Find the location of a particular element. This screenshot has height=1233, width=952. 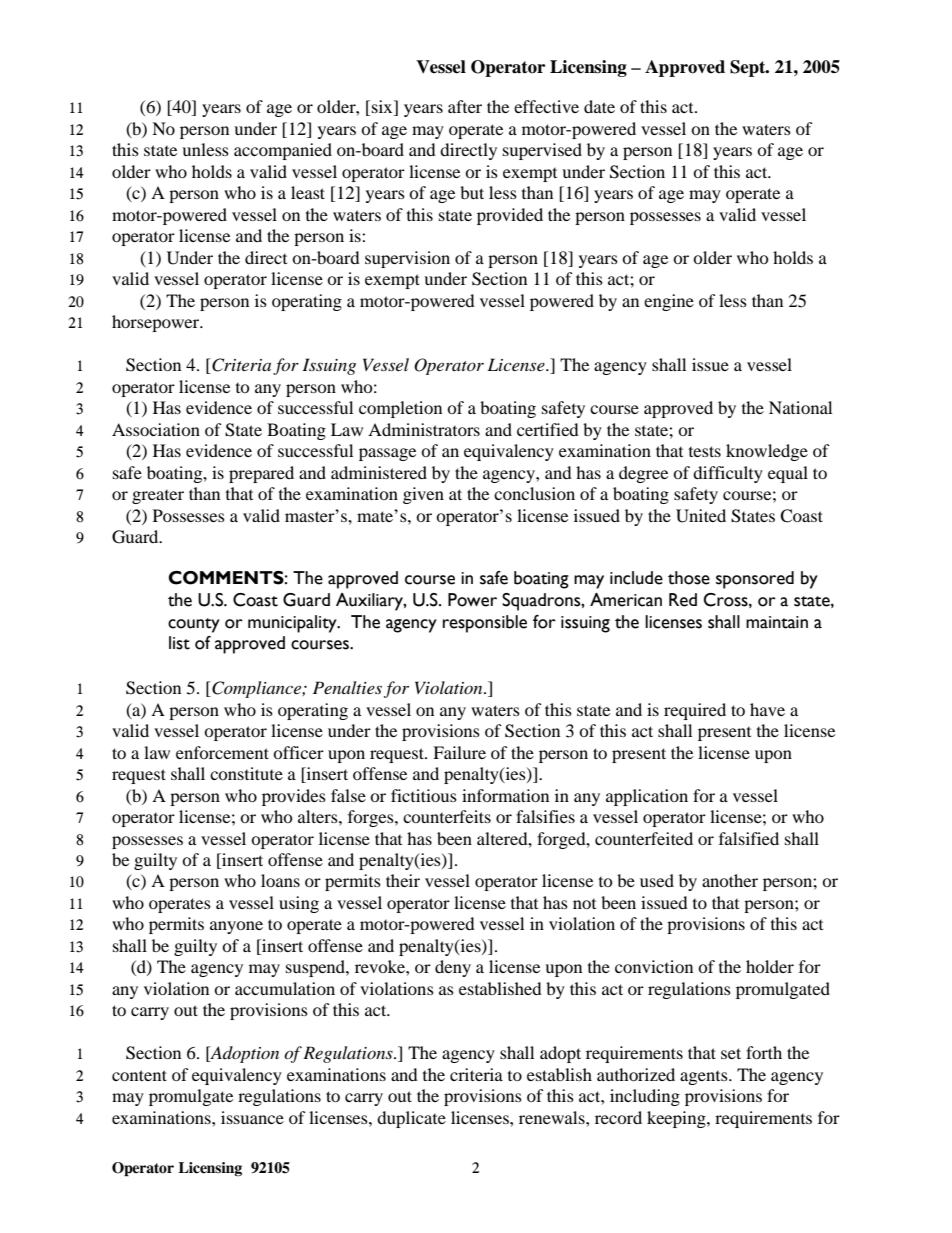

required is located at coordinates (695, 711).
